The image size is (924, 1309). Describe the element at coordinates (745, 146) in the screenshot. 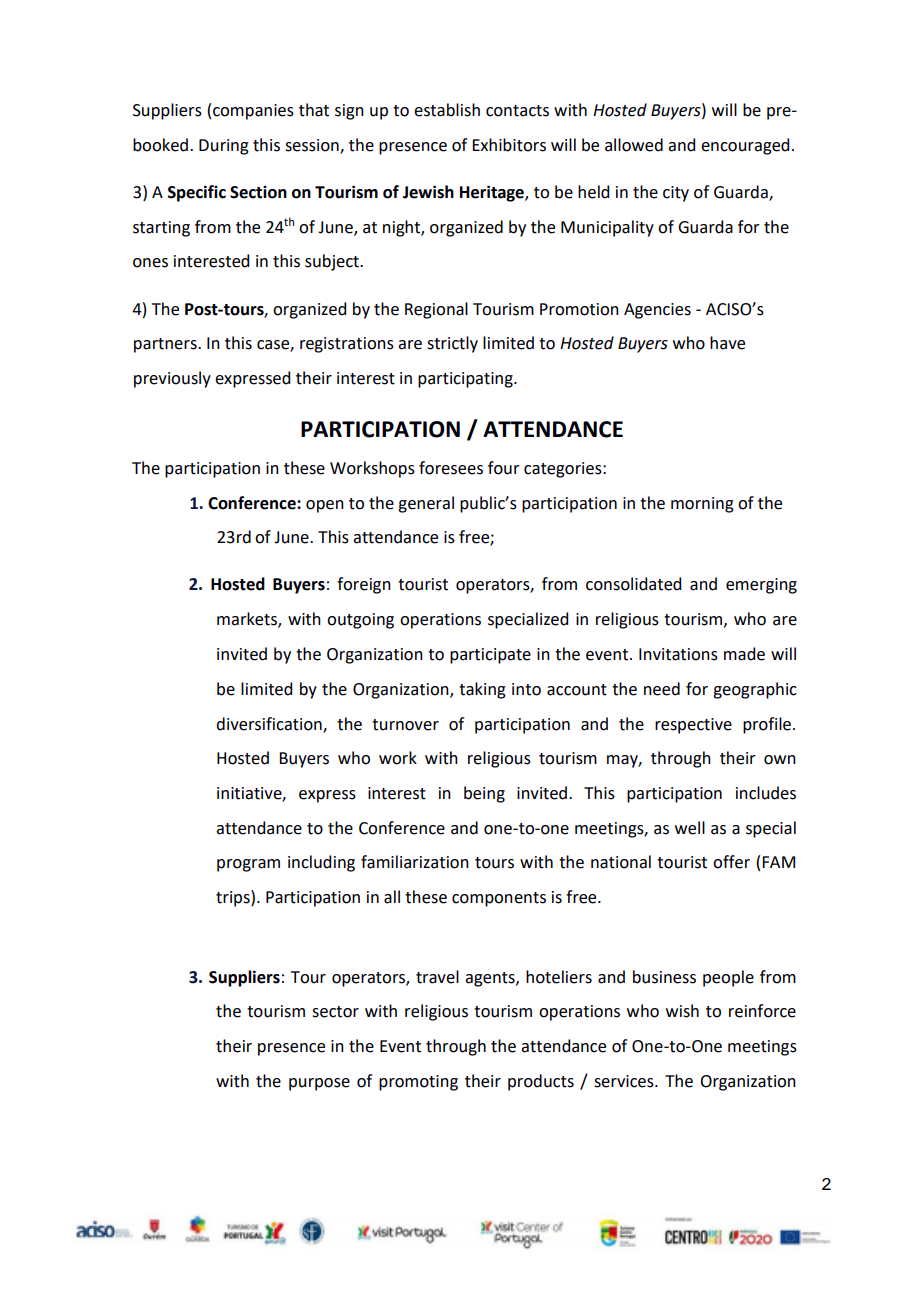

I see `encouraged` at that location.
